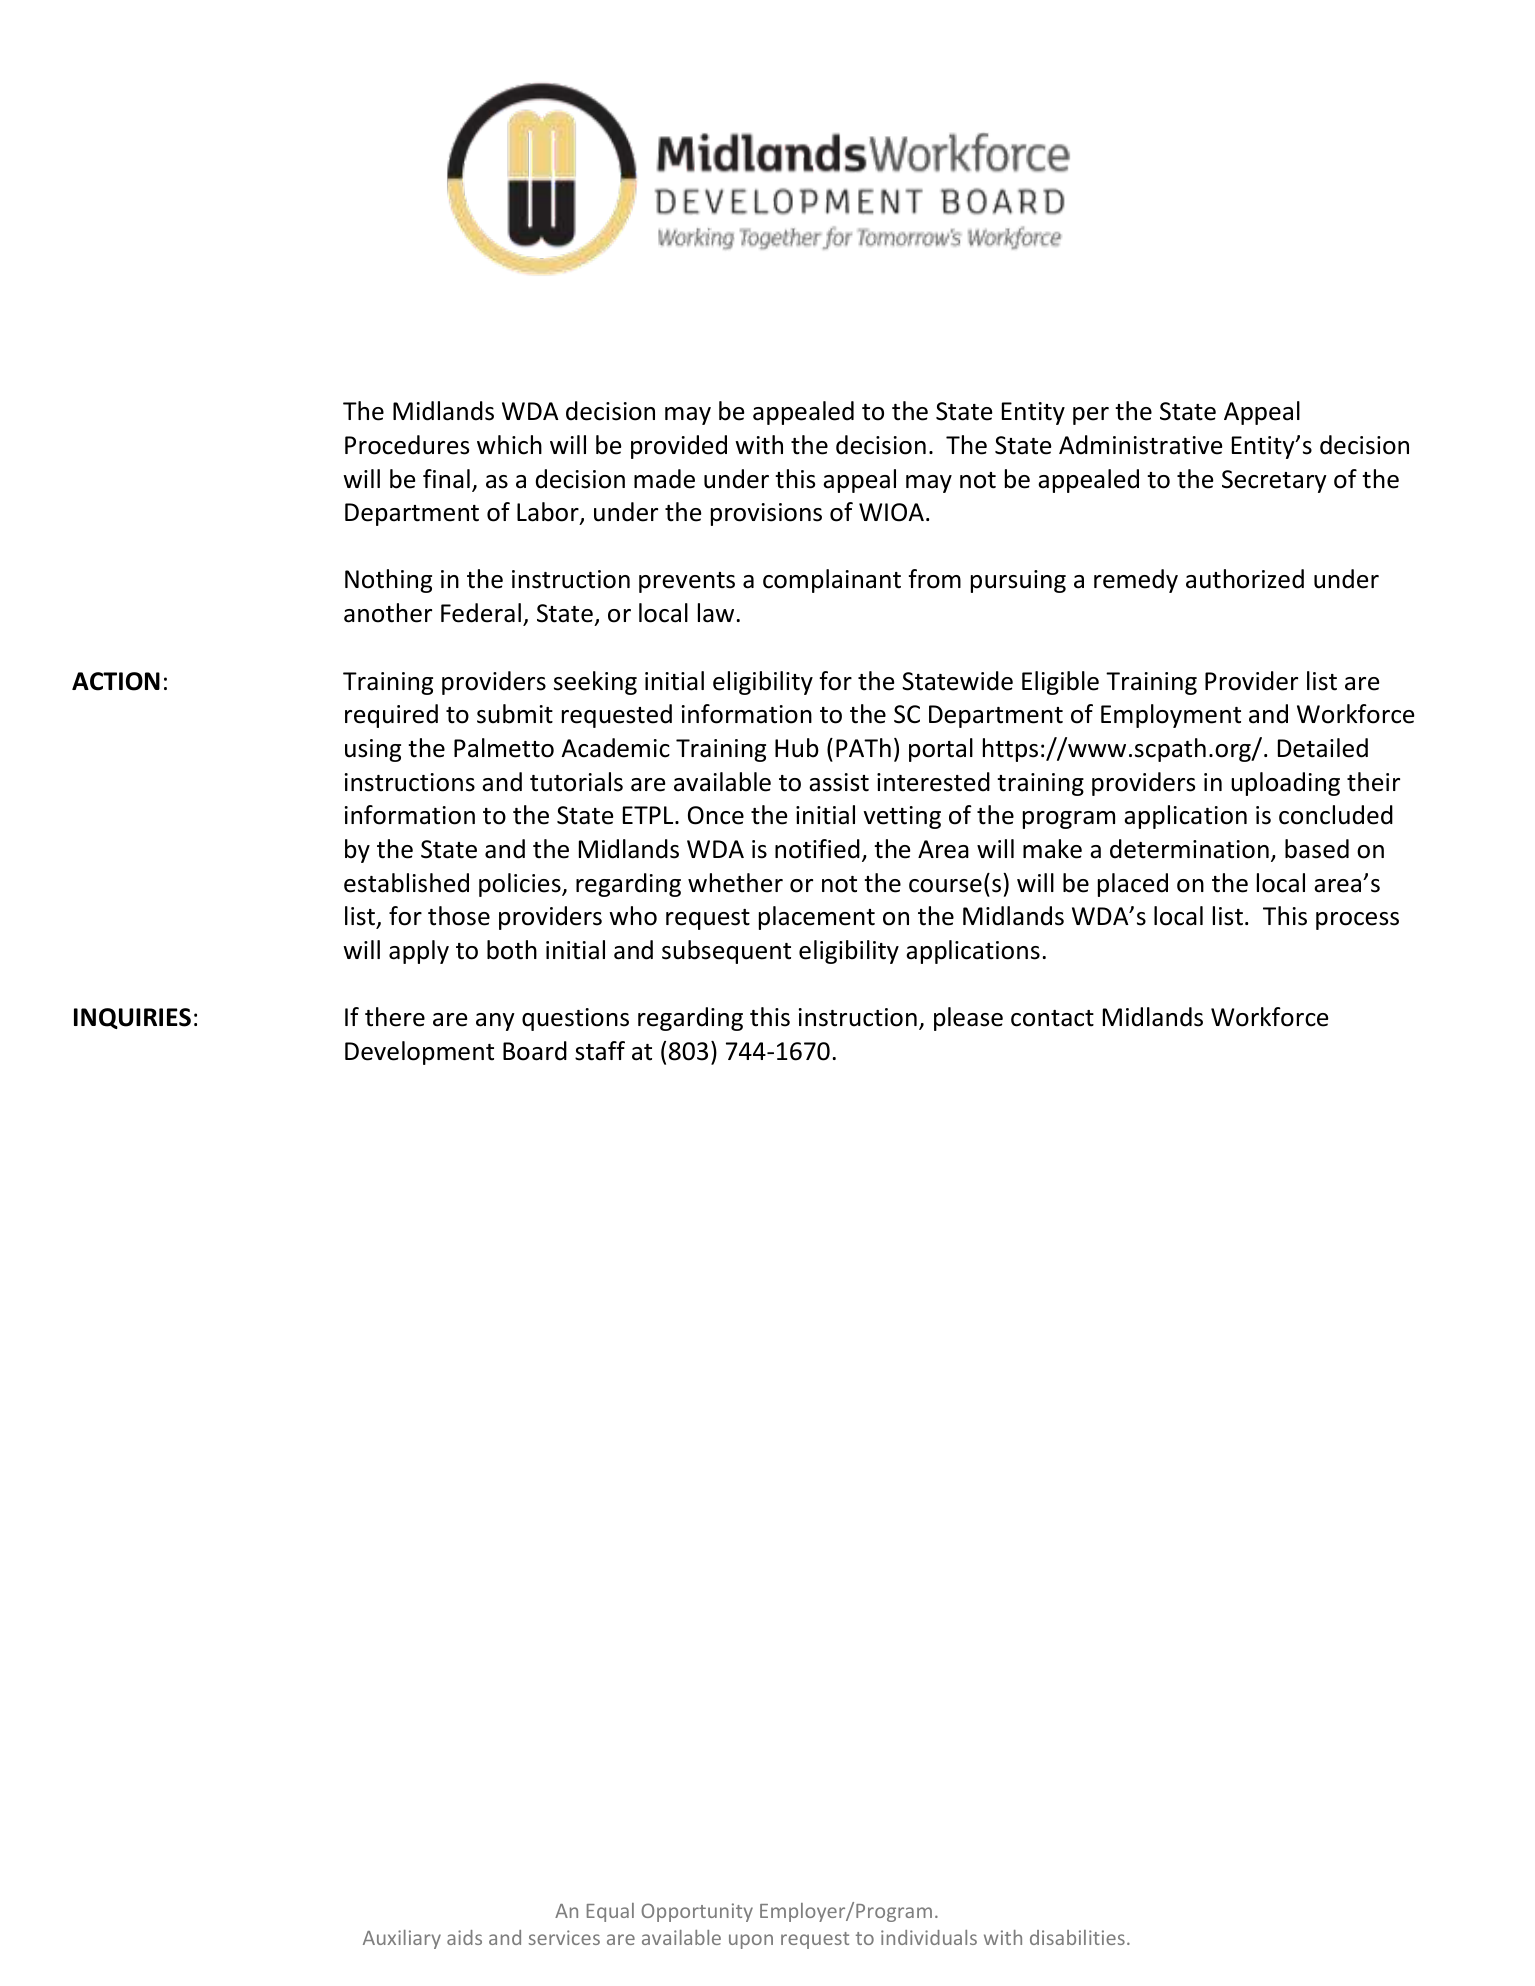  Describe the element at coordinates (402, 1939) in the screenshot. I see `Auxiliary` at that location.
